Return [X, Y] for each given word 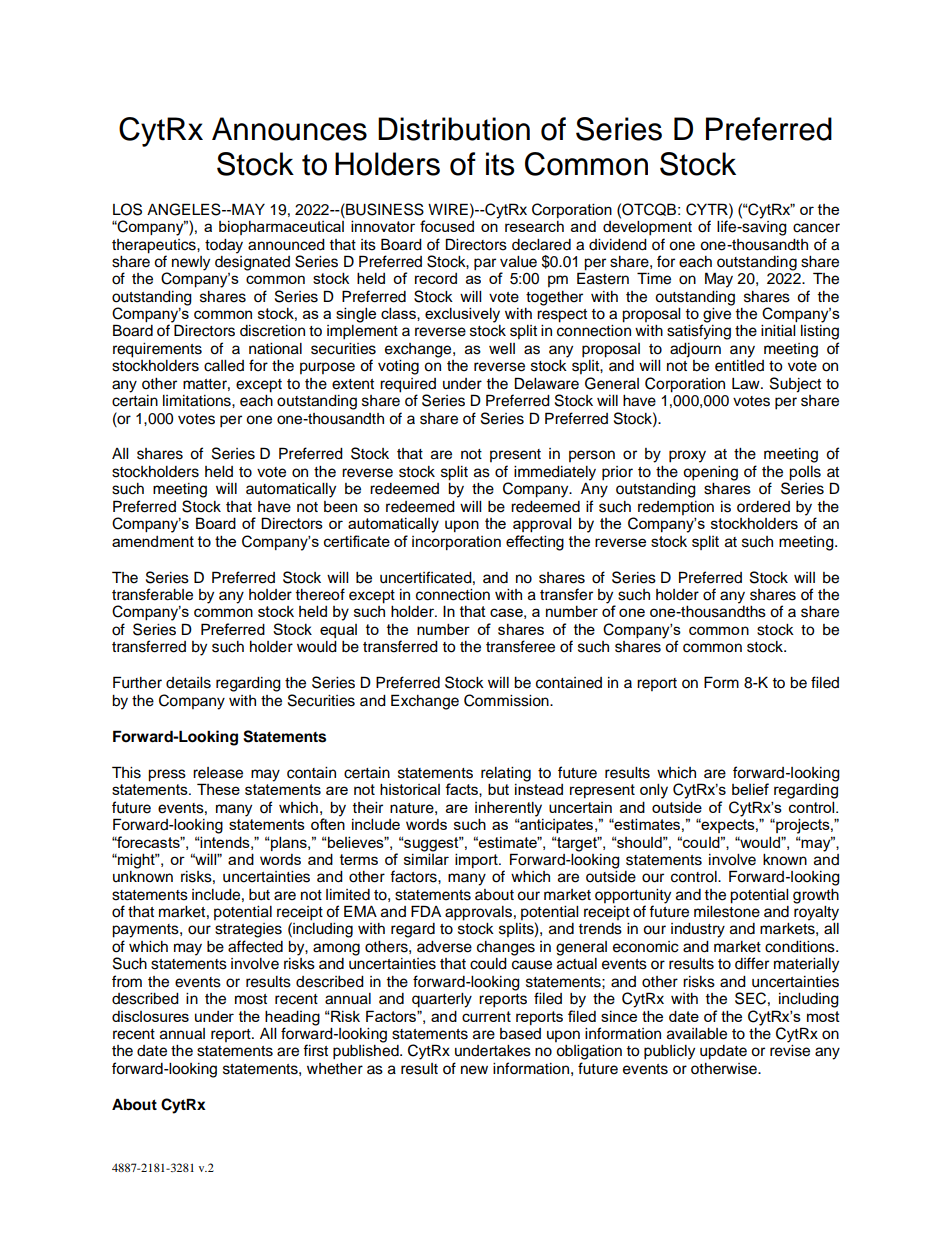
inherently [508, 809]
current [486, 1016]
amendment [153, 541]
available [697, 1034]
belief [750, 789]
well [502, 349]
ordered [763, 507]
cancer [816, 228]
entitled [739, 366]
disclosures [150, 1016]
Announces [289, 129]
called [224, 366]
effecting [535, 543]
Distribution [454, 129]
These [218, 789]
